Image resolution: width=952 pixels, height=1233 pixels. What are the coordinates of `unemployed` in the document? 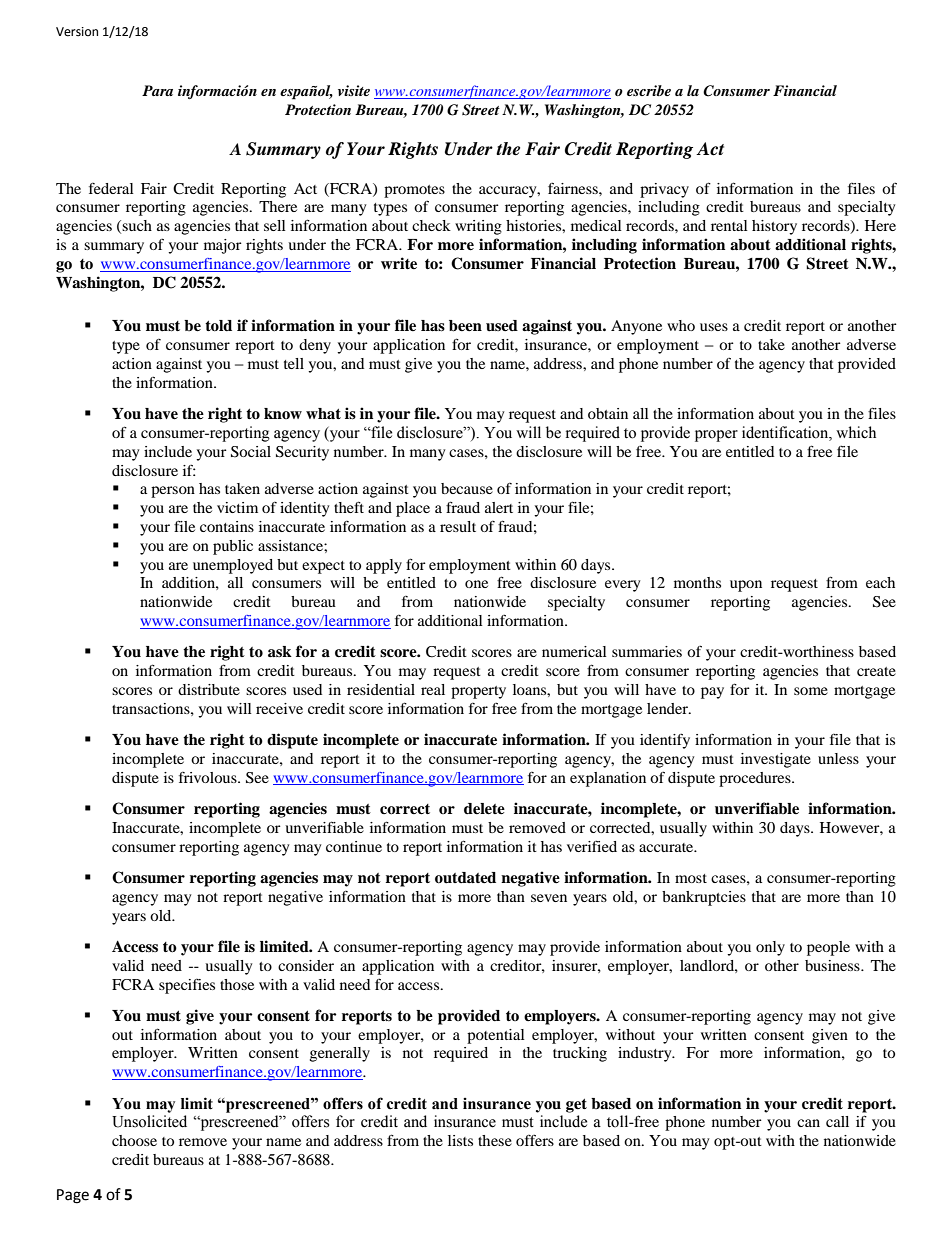 It's located at (233, 566).
